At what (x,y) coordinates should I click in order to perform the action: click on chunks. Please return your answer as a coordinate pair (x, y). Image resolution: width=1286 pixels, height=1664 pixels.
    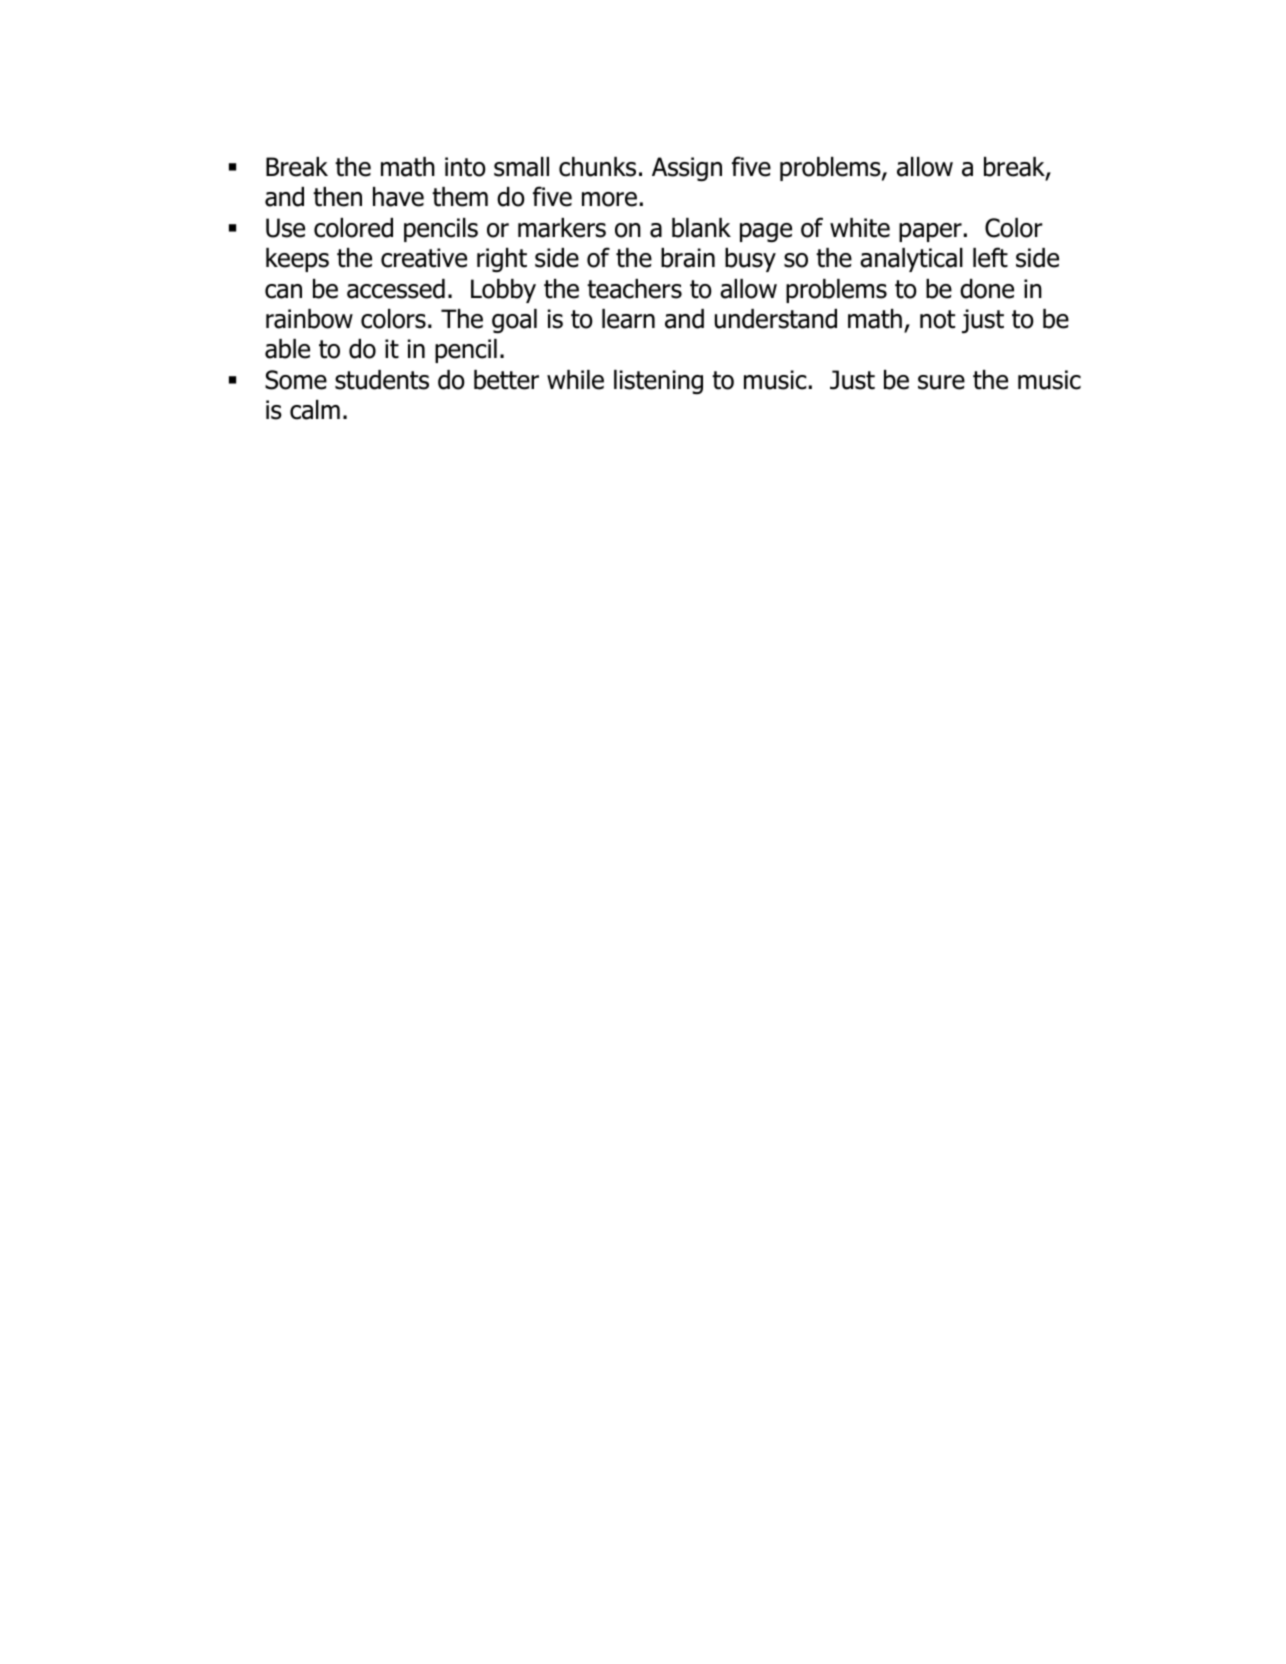
    Looking at the image, I should click on (597, 167).
